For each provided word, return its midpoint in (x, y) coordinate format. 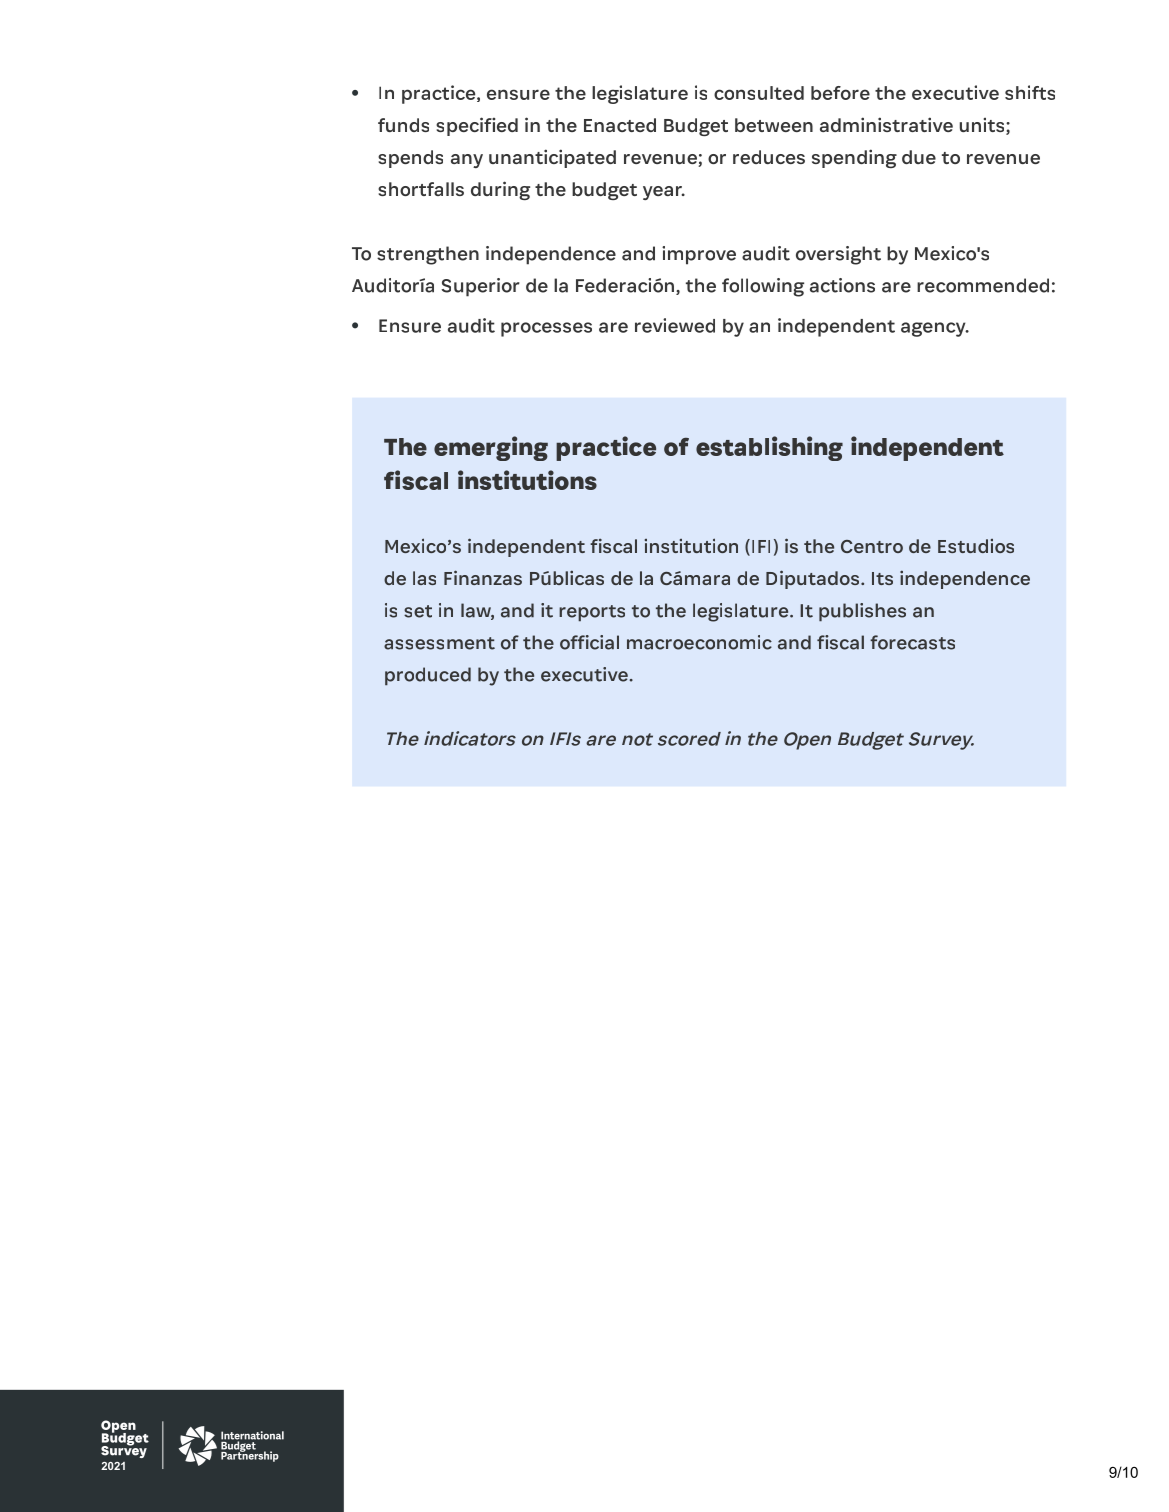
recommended (983, 285)
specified (477, 126)
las (424, 578)
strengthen (428, 255)
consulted (759, 93)
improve (699, 255)
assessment (439, 643)
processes (546, 329)
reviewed (675, 325)
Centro (872, 546)
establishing (769, 448)
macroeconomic (699, 642)
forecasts (912, 642)
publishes (862, 612)
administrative (886, 124)
